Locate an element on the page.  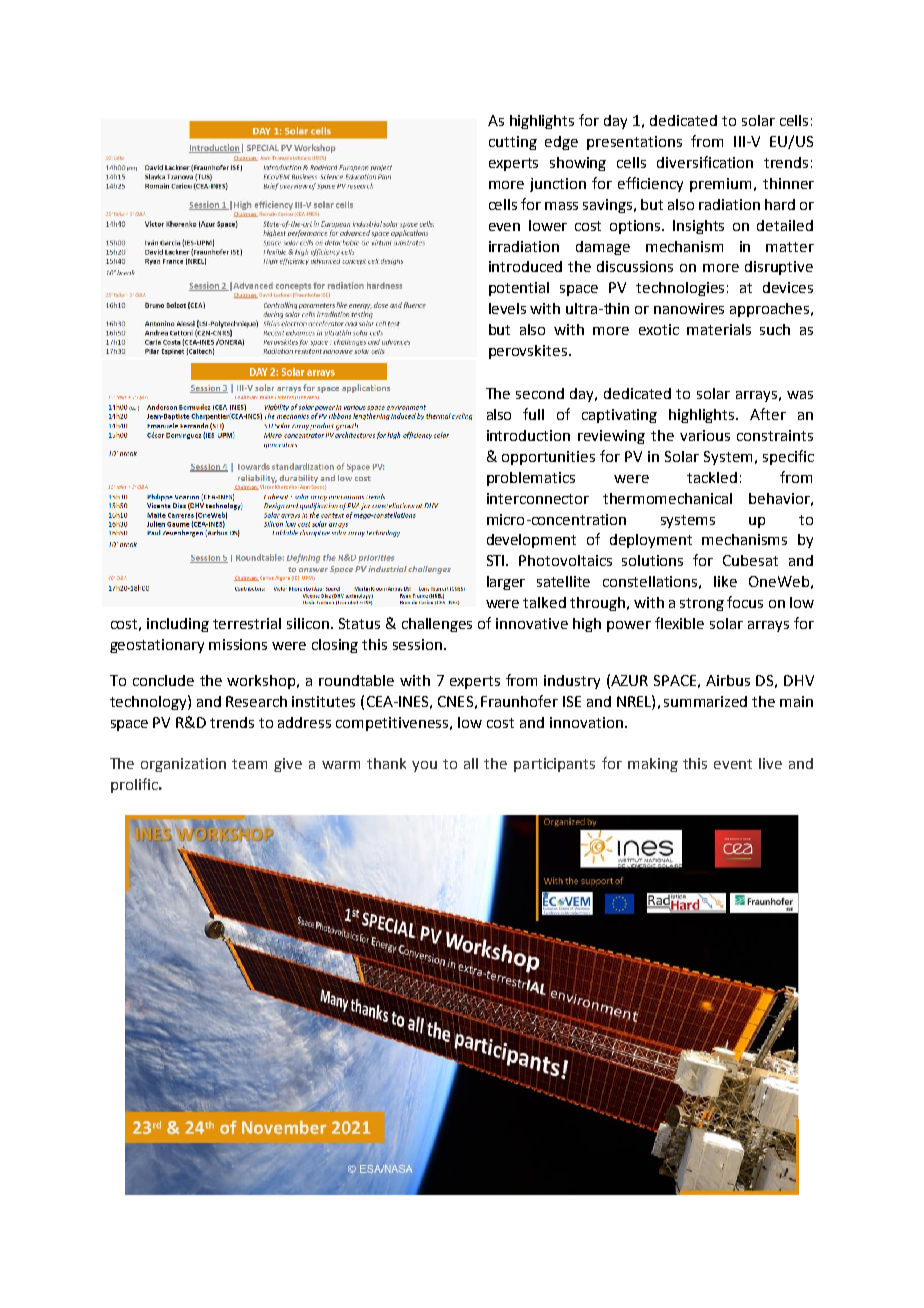
cutting is located at coordinates (513, 143).
